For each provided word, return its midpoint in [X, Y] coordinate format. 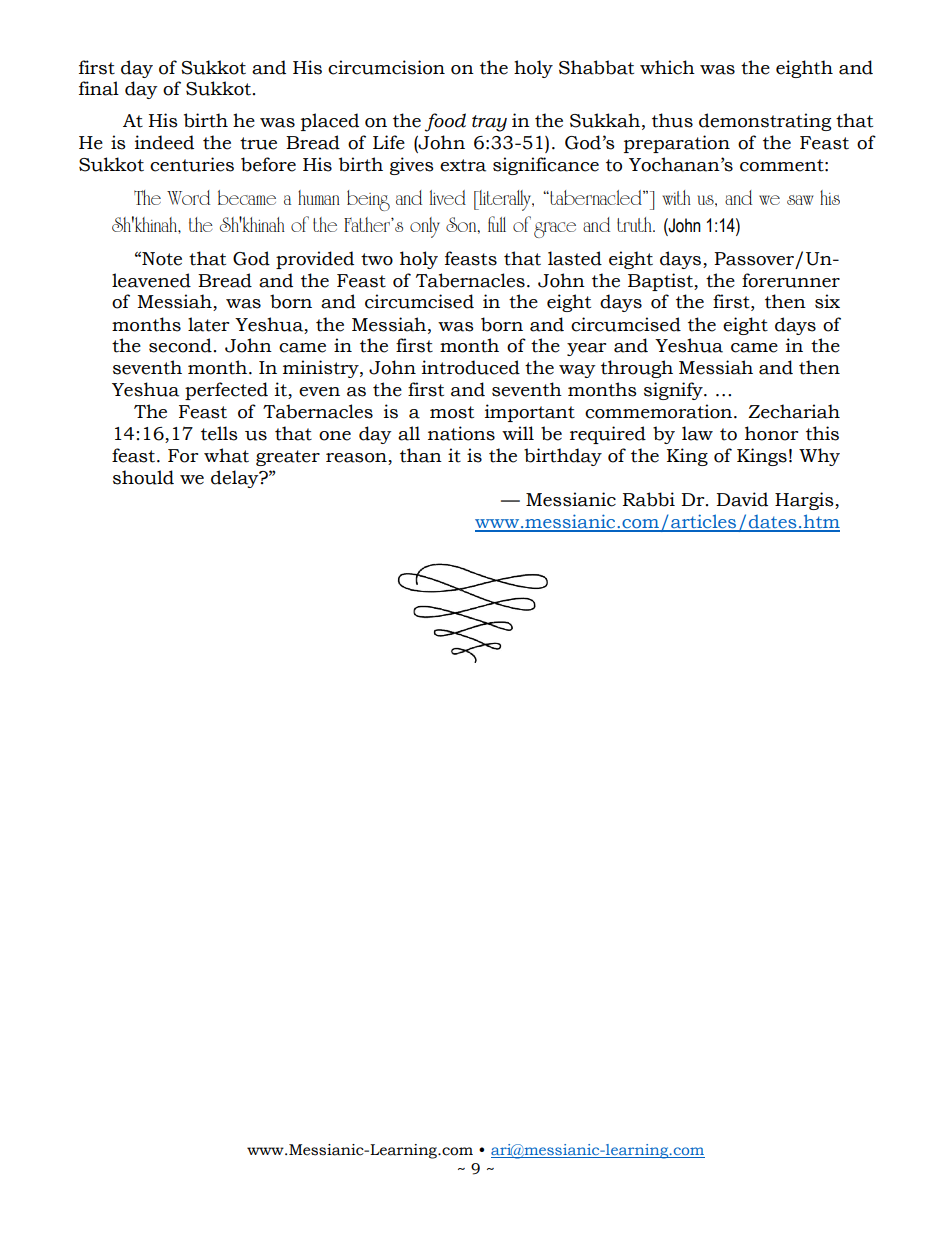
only [425, 227]
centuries [192, 164]
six [827, 301]
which [667, 67]
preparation [677, 144]
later [208, 324]
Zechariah [794, 411]
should [143, 477]
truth [635, 224]
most [452, 412]
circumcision [386, 67]
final [99, 88]
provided [315, 260]
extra [463, 165]
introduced [471, 367]
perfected [226, 391]
